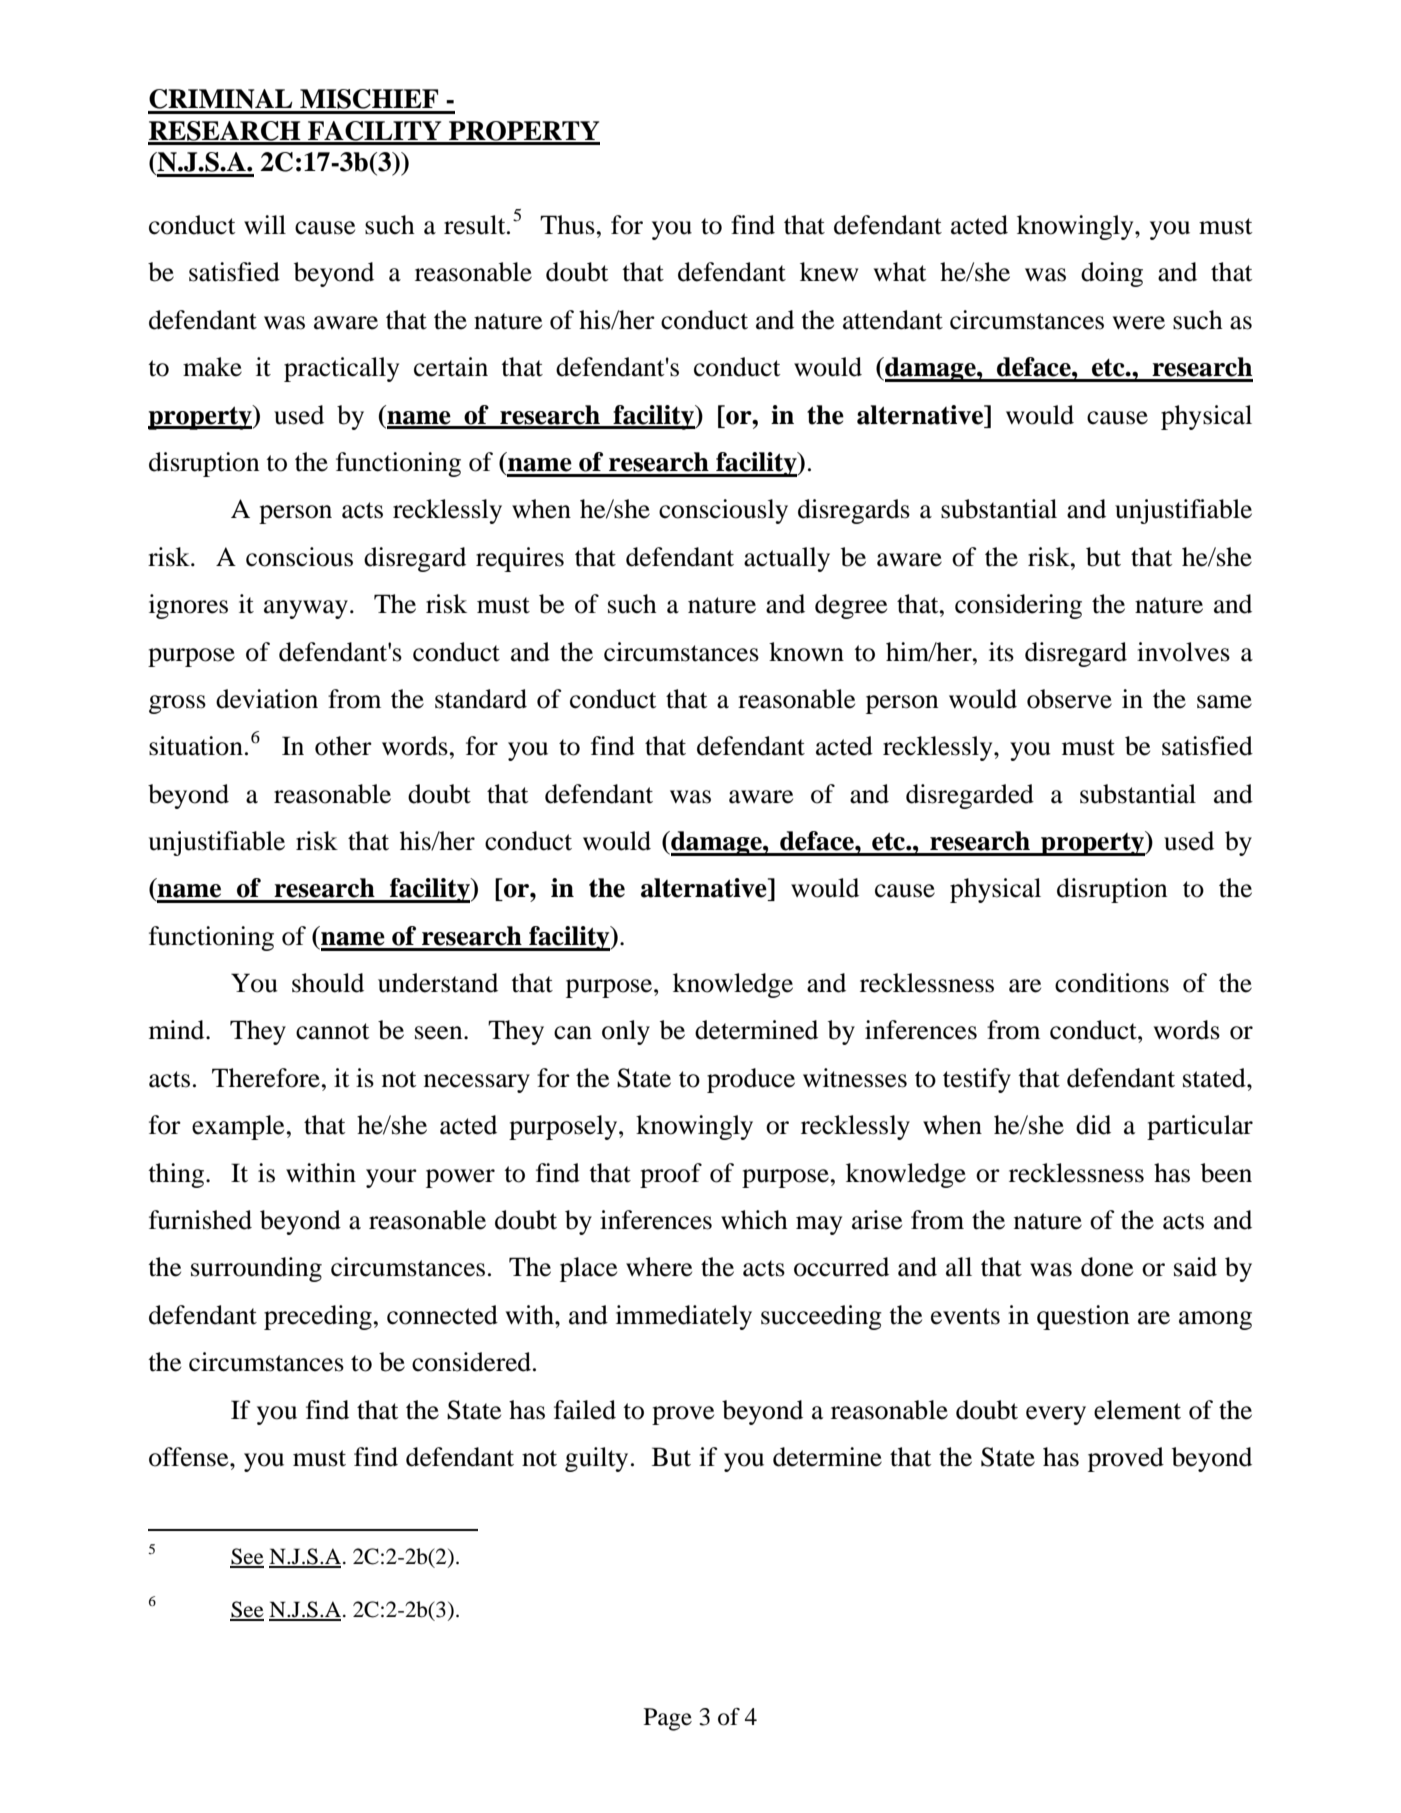  I want to click on only, so click(626, 1032).
